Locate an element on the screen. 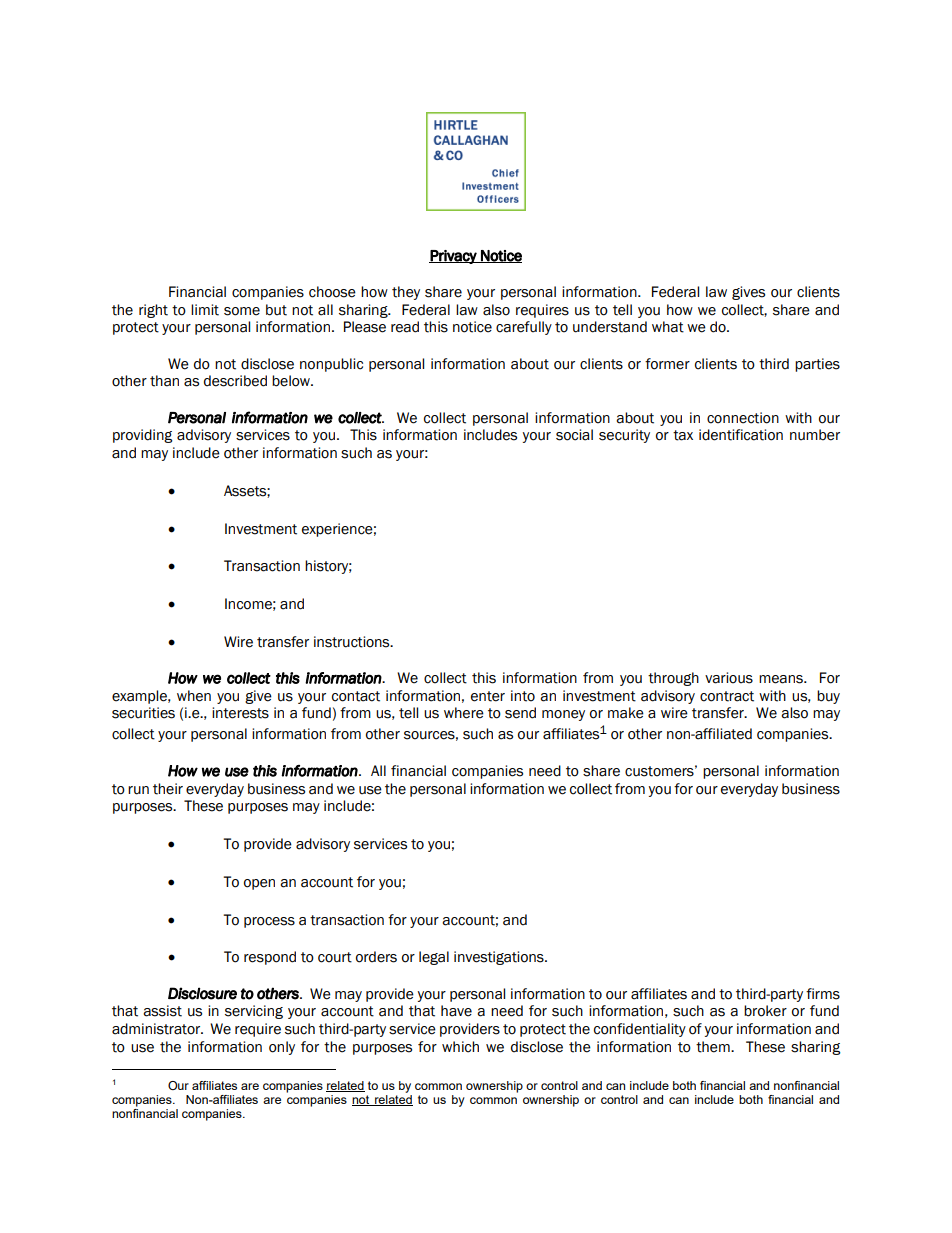 Image resolution: width=952 pixels, height=1233 pixels. various is located at coordinates (729, 678).
